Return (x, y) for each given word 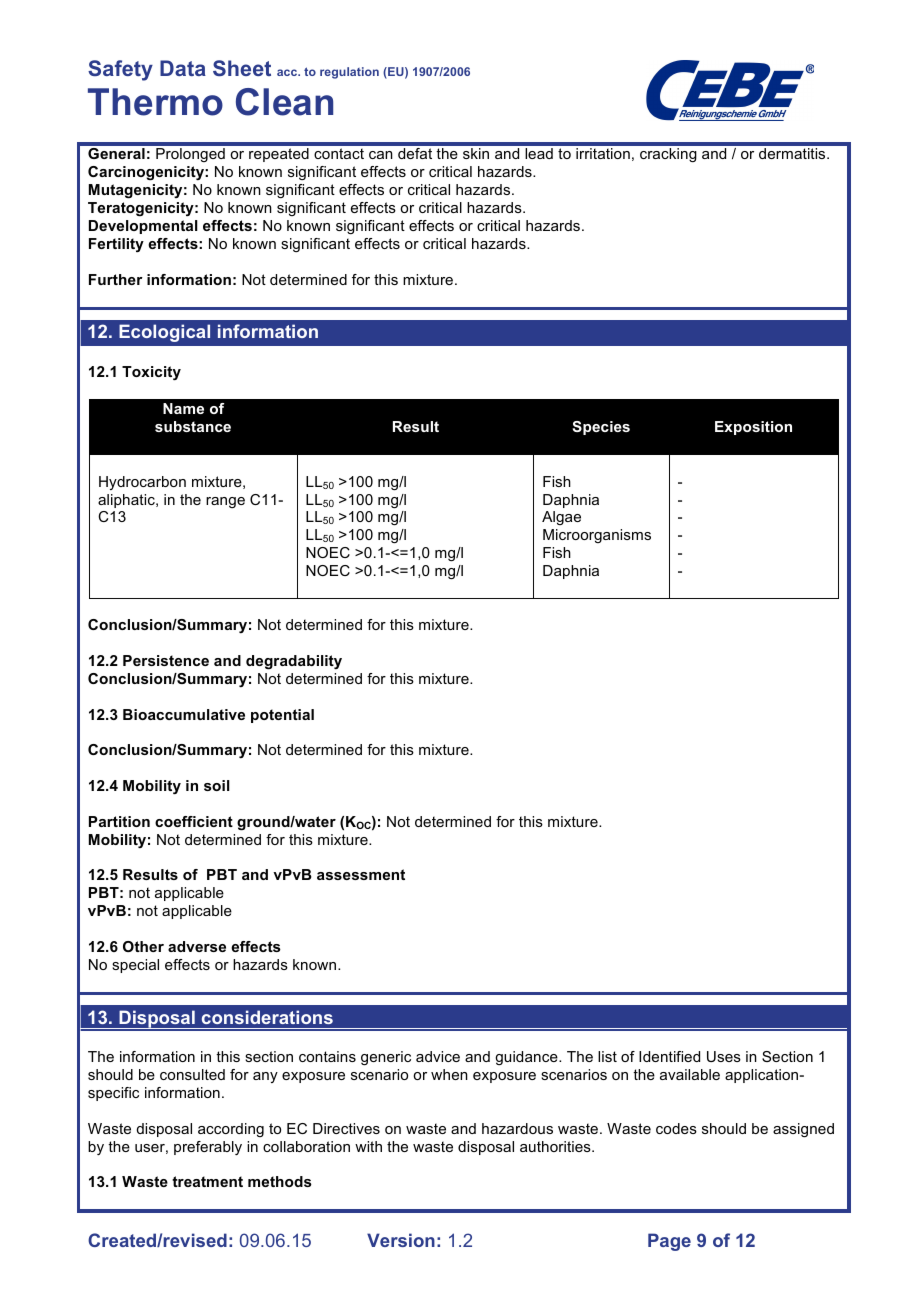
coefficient (194, 821)
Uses (724, 1056)
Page (669, 1242)
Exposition (753, 428)
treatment (207, 1181)
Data (183, 68)
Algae (561, 518)
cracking (668, 155)
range (225, 502)
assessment (361, 874)
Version (401, 1240)
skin (476, 153)
